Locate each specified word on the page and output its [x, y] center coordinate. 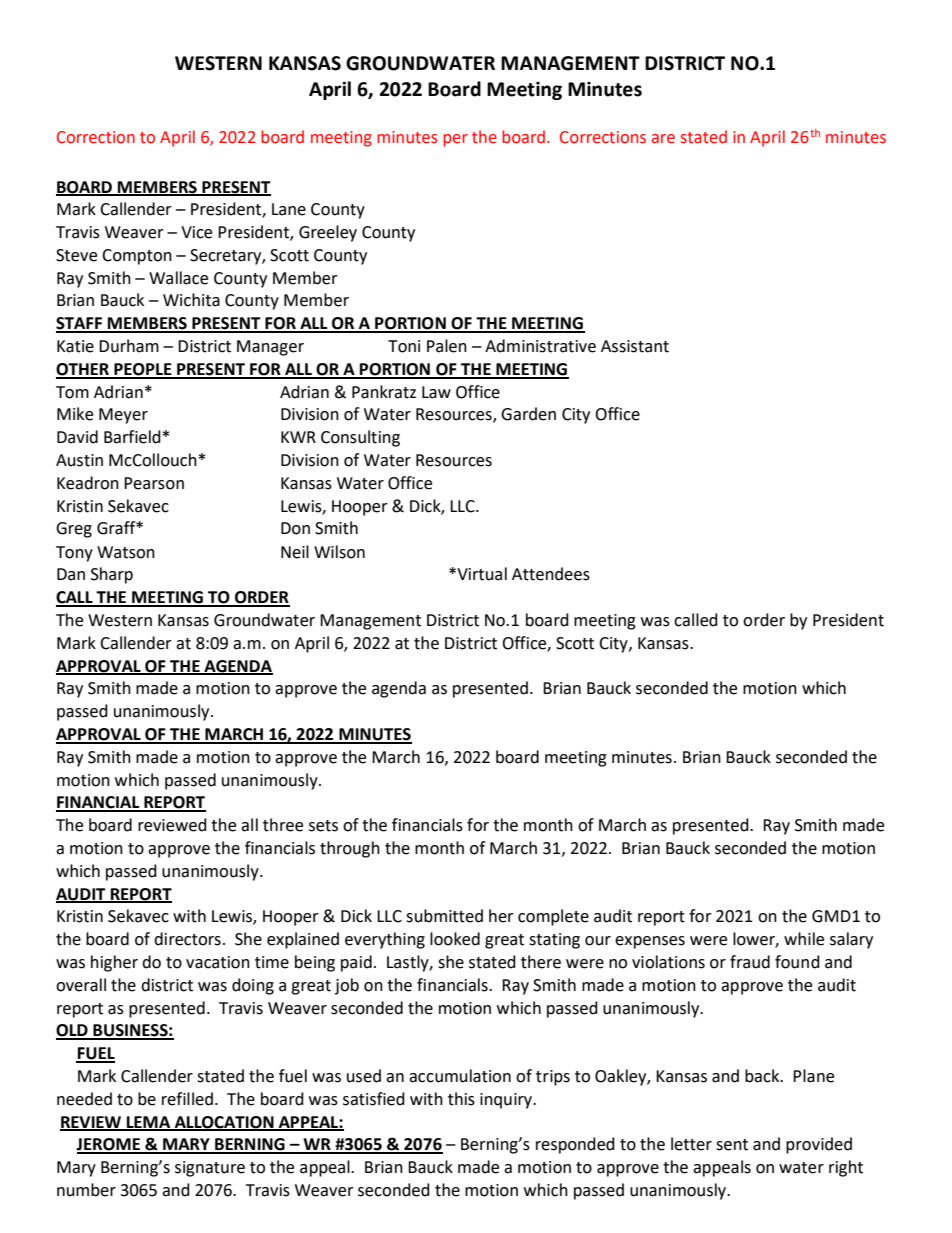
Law [436, 392]
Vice [196, 232]
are [663, 139]
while [804, 939]
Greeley [328, 233]
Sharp [112, 575]
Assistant [635, 346]
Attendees [551, 574]
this [461, 1099]
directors [187, 939]
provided [819, 1145]
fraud [750, 962]
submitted [444, 916]
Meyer [123, 416]
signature [210, 1169]
